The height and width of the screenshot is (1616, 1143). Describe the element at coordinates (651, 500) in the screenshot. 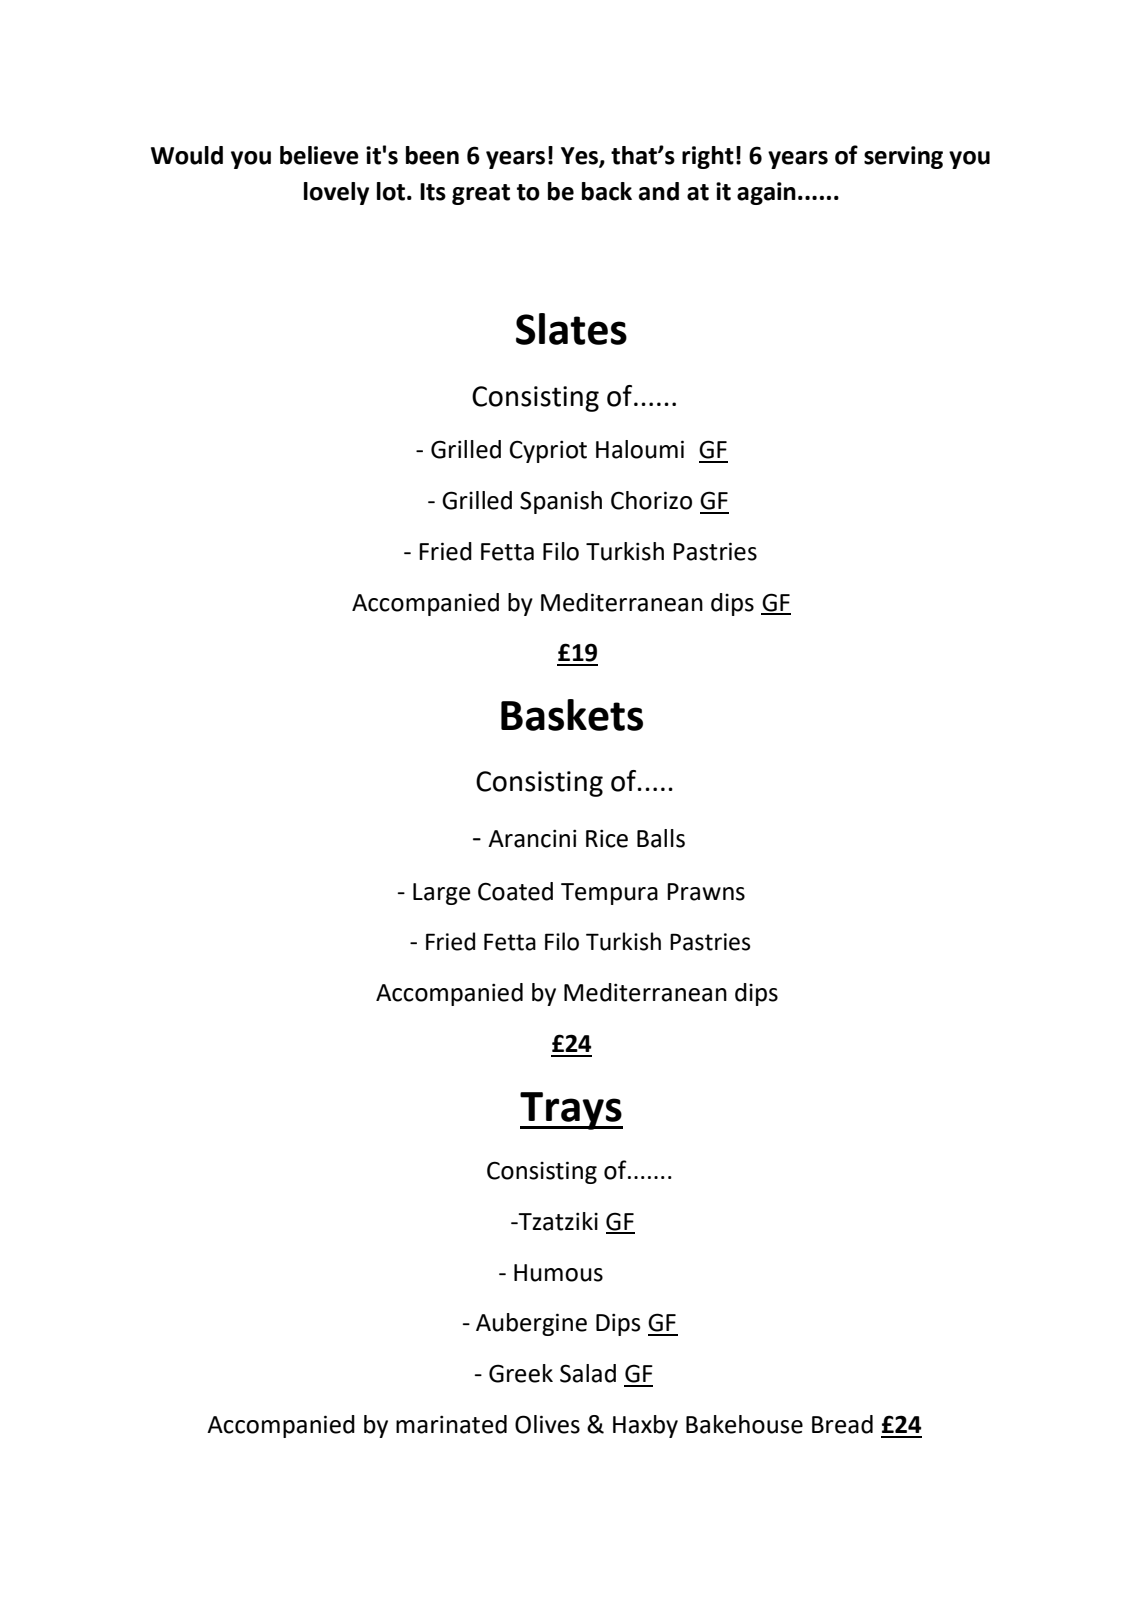

I see `Chorizo` at that location.
